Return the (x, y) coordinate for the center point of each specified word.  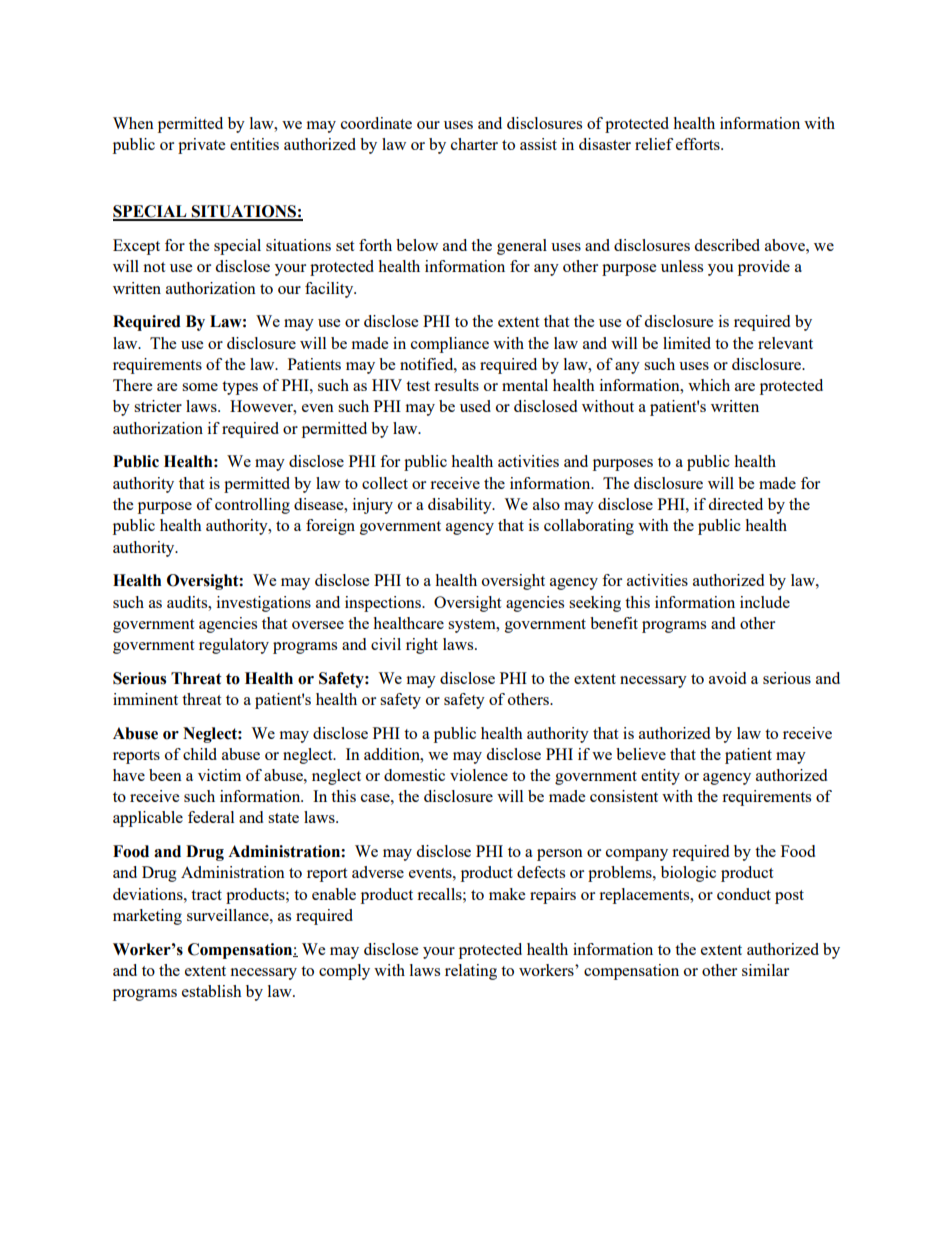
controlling (252, 506)
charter (474, 144)
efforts (699, 144)
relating (471, 972)
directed (735, 504)
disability (461, 506)
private (201, 146)
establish (212, 991)
